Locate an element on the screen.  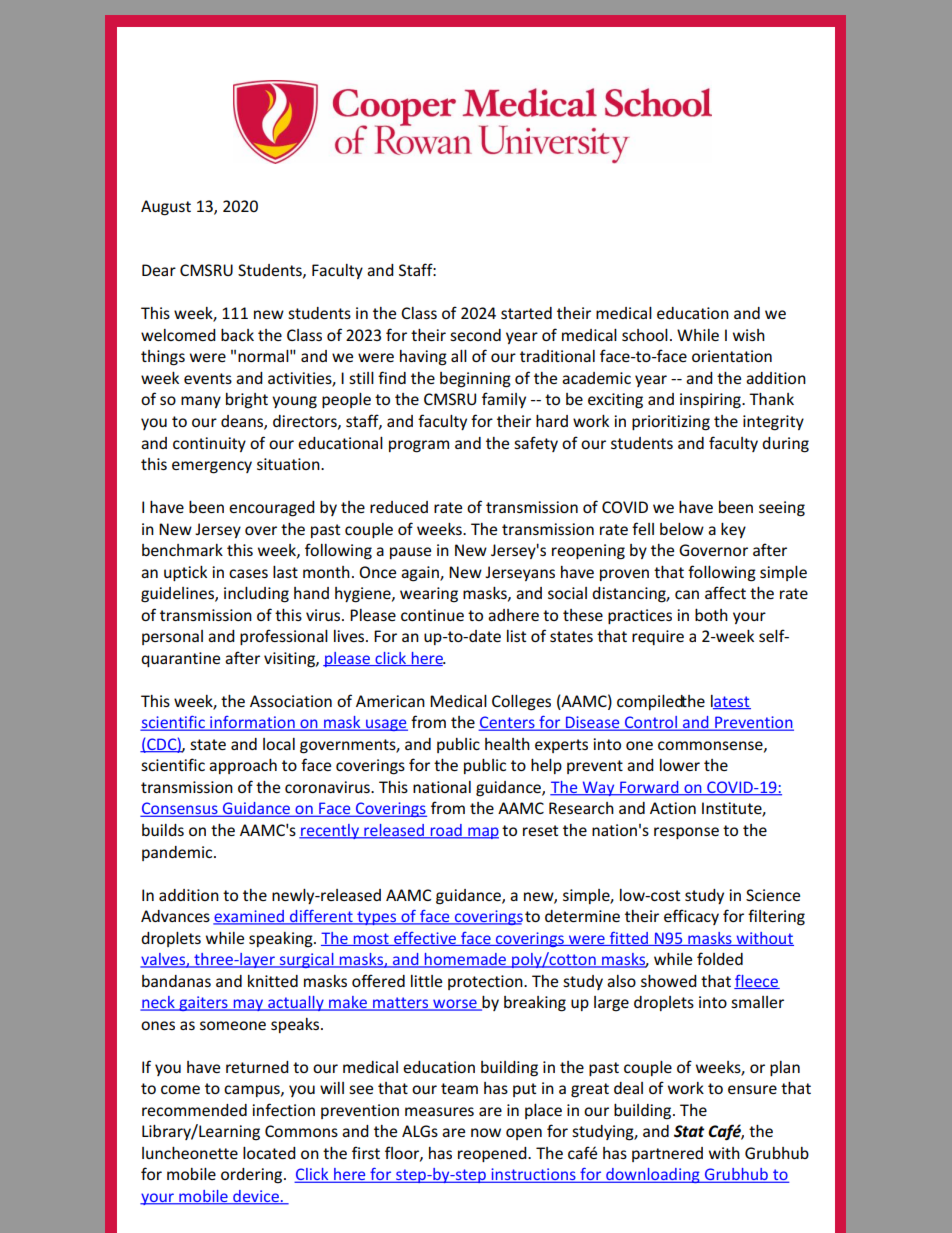
homemade is located at coordinates (466, 960).
